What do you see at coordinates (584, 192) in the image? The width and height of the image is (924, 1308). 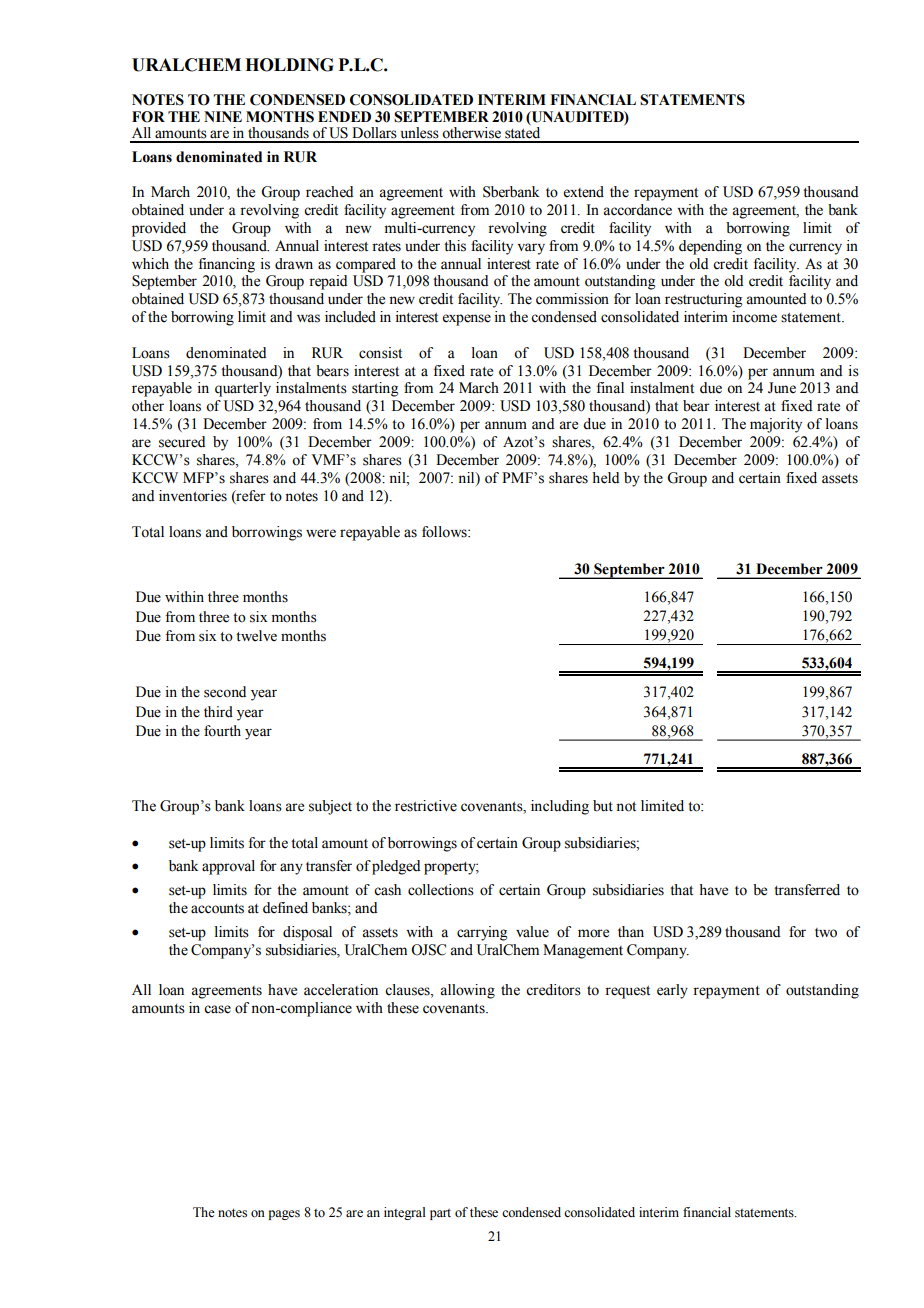 I see `extend` at bounding box center [584, 192].
